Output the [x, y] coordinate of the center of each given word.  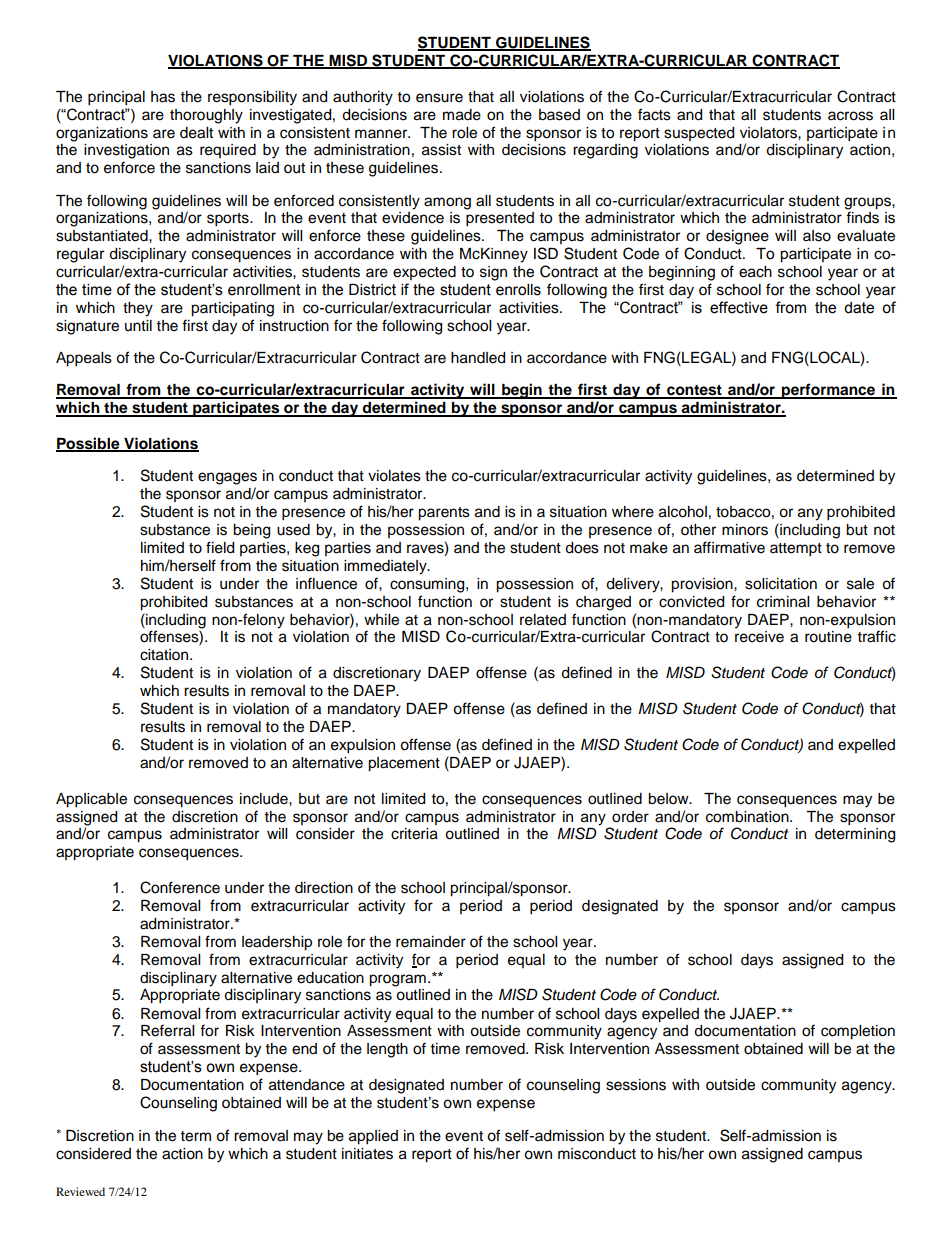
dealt [196, 133]
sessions [636, 1085]
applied [373, 1137]
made [462, 115]
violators [769, 133]
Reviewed [80, 1191]
